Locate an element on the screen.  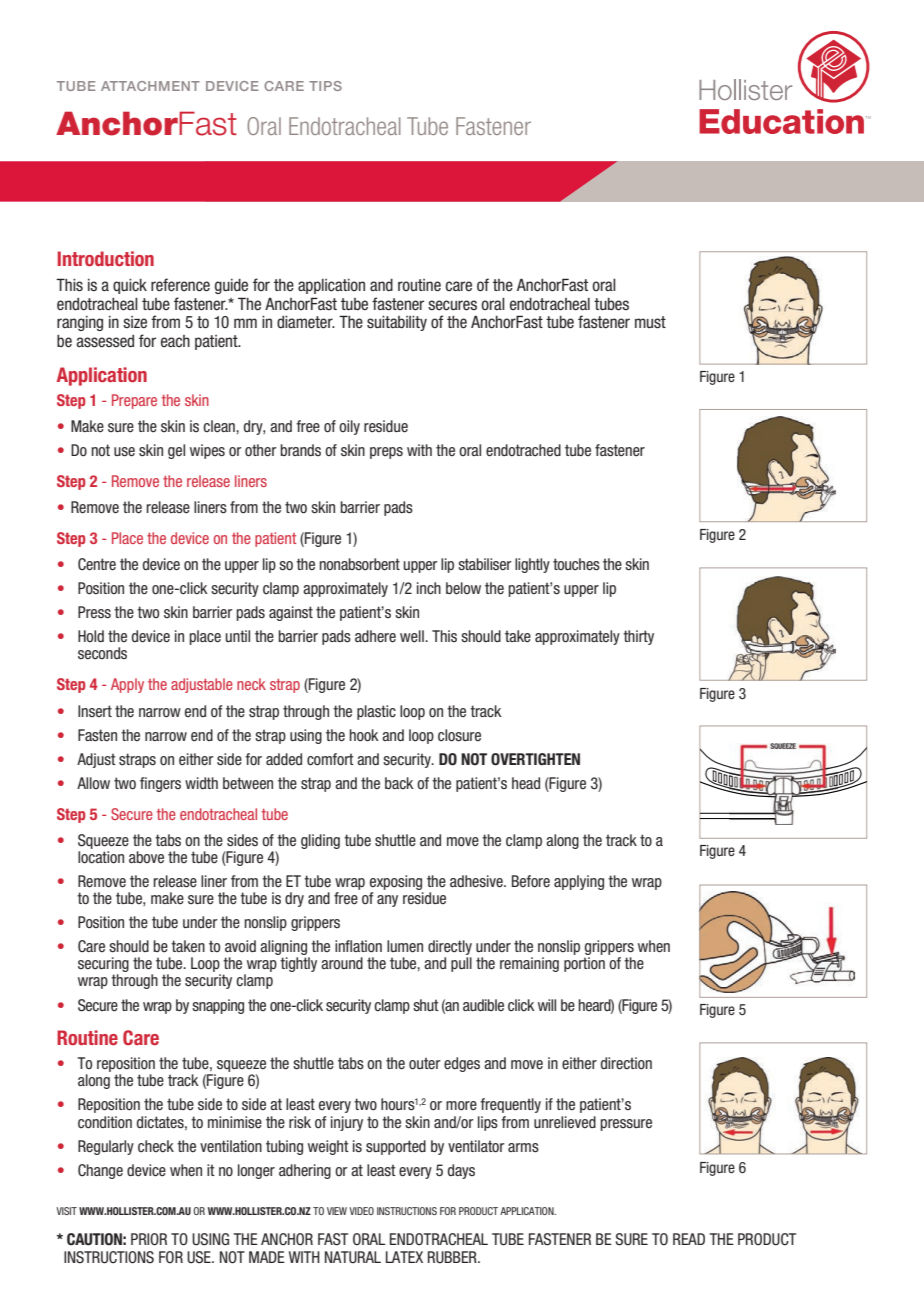
securing is located at coordinates (103, 966).
